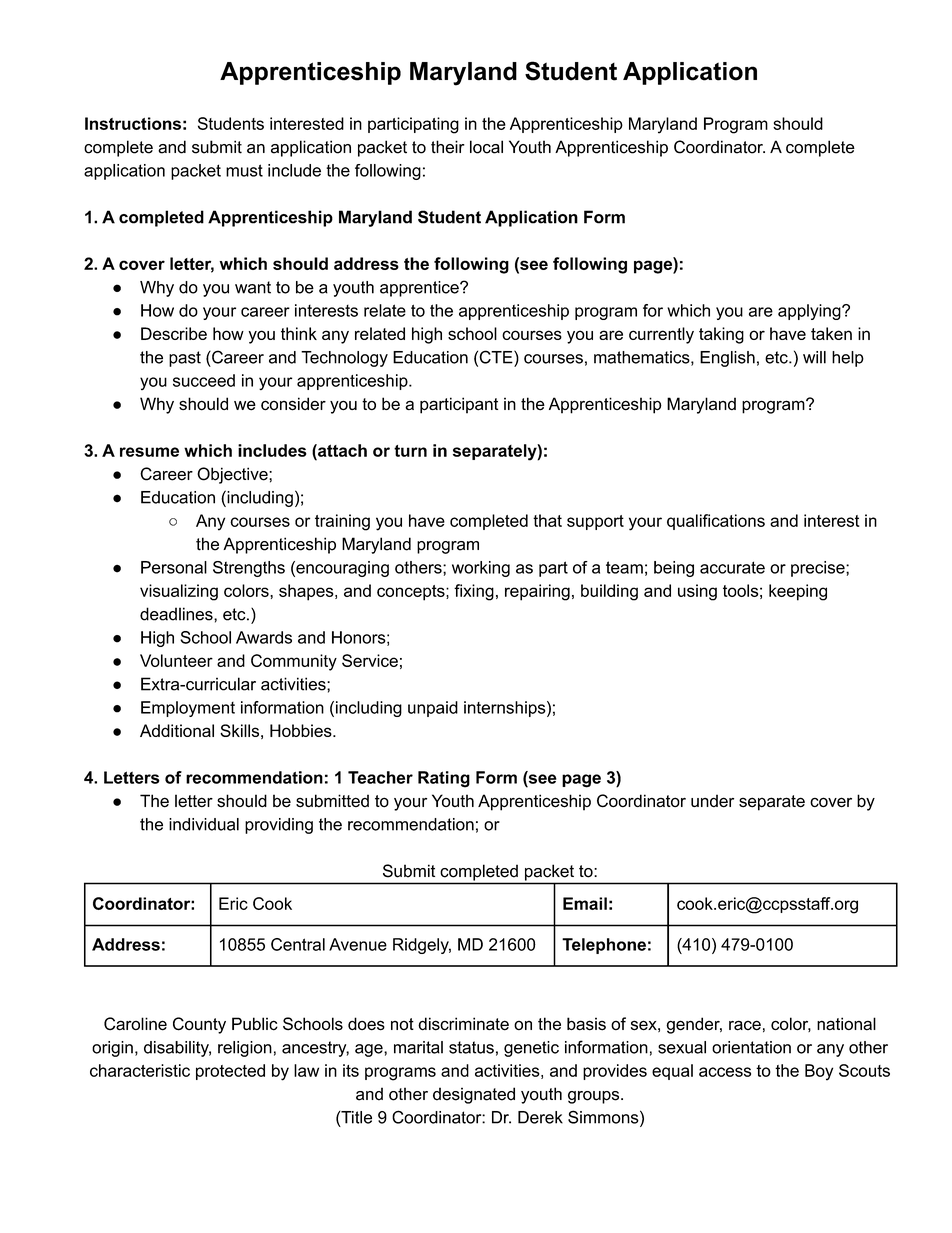 This screenshot has width=952, height=1233. What do you see at coordinates (474, 1095) in the screenshot?
I see `designated` at bounding box center [474, 1095].
